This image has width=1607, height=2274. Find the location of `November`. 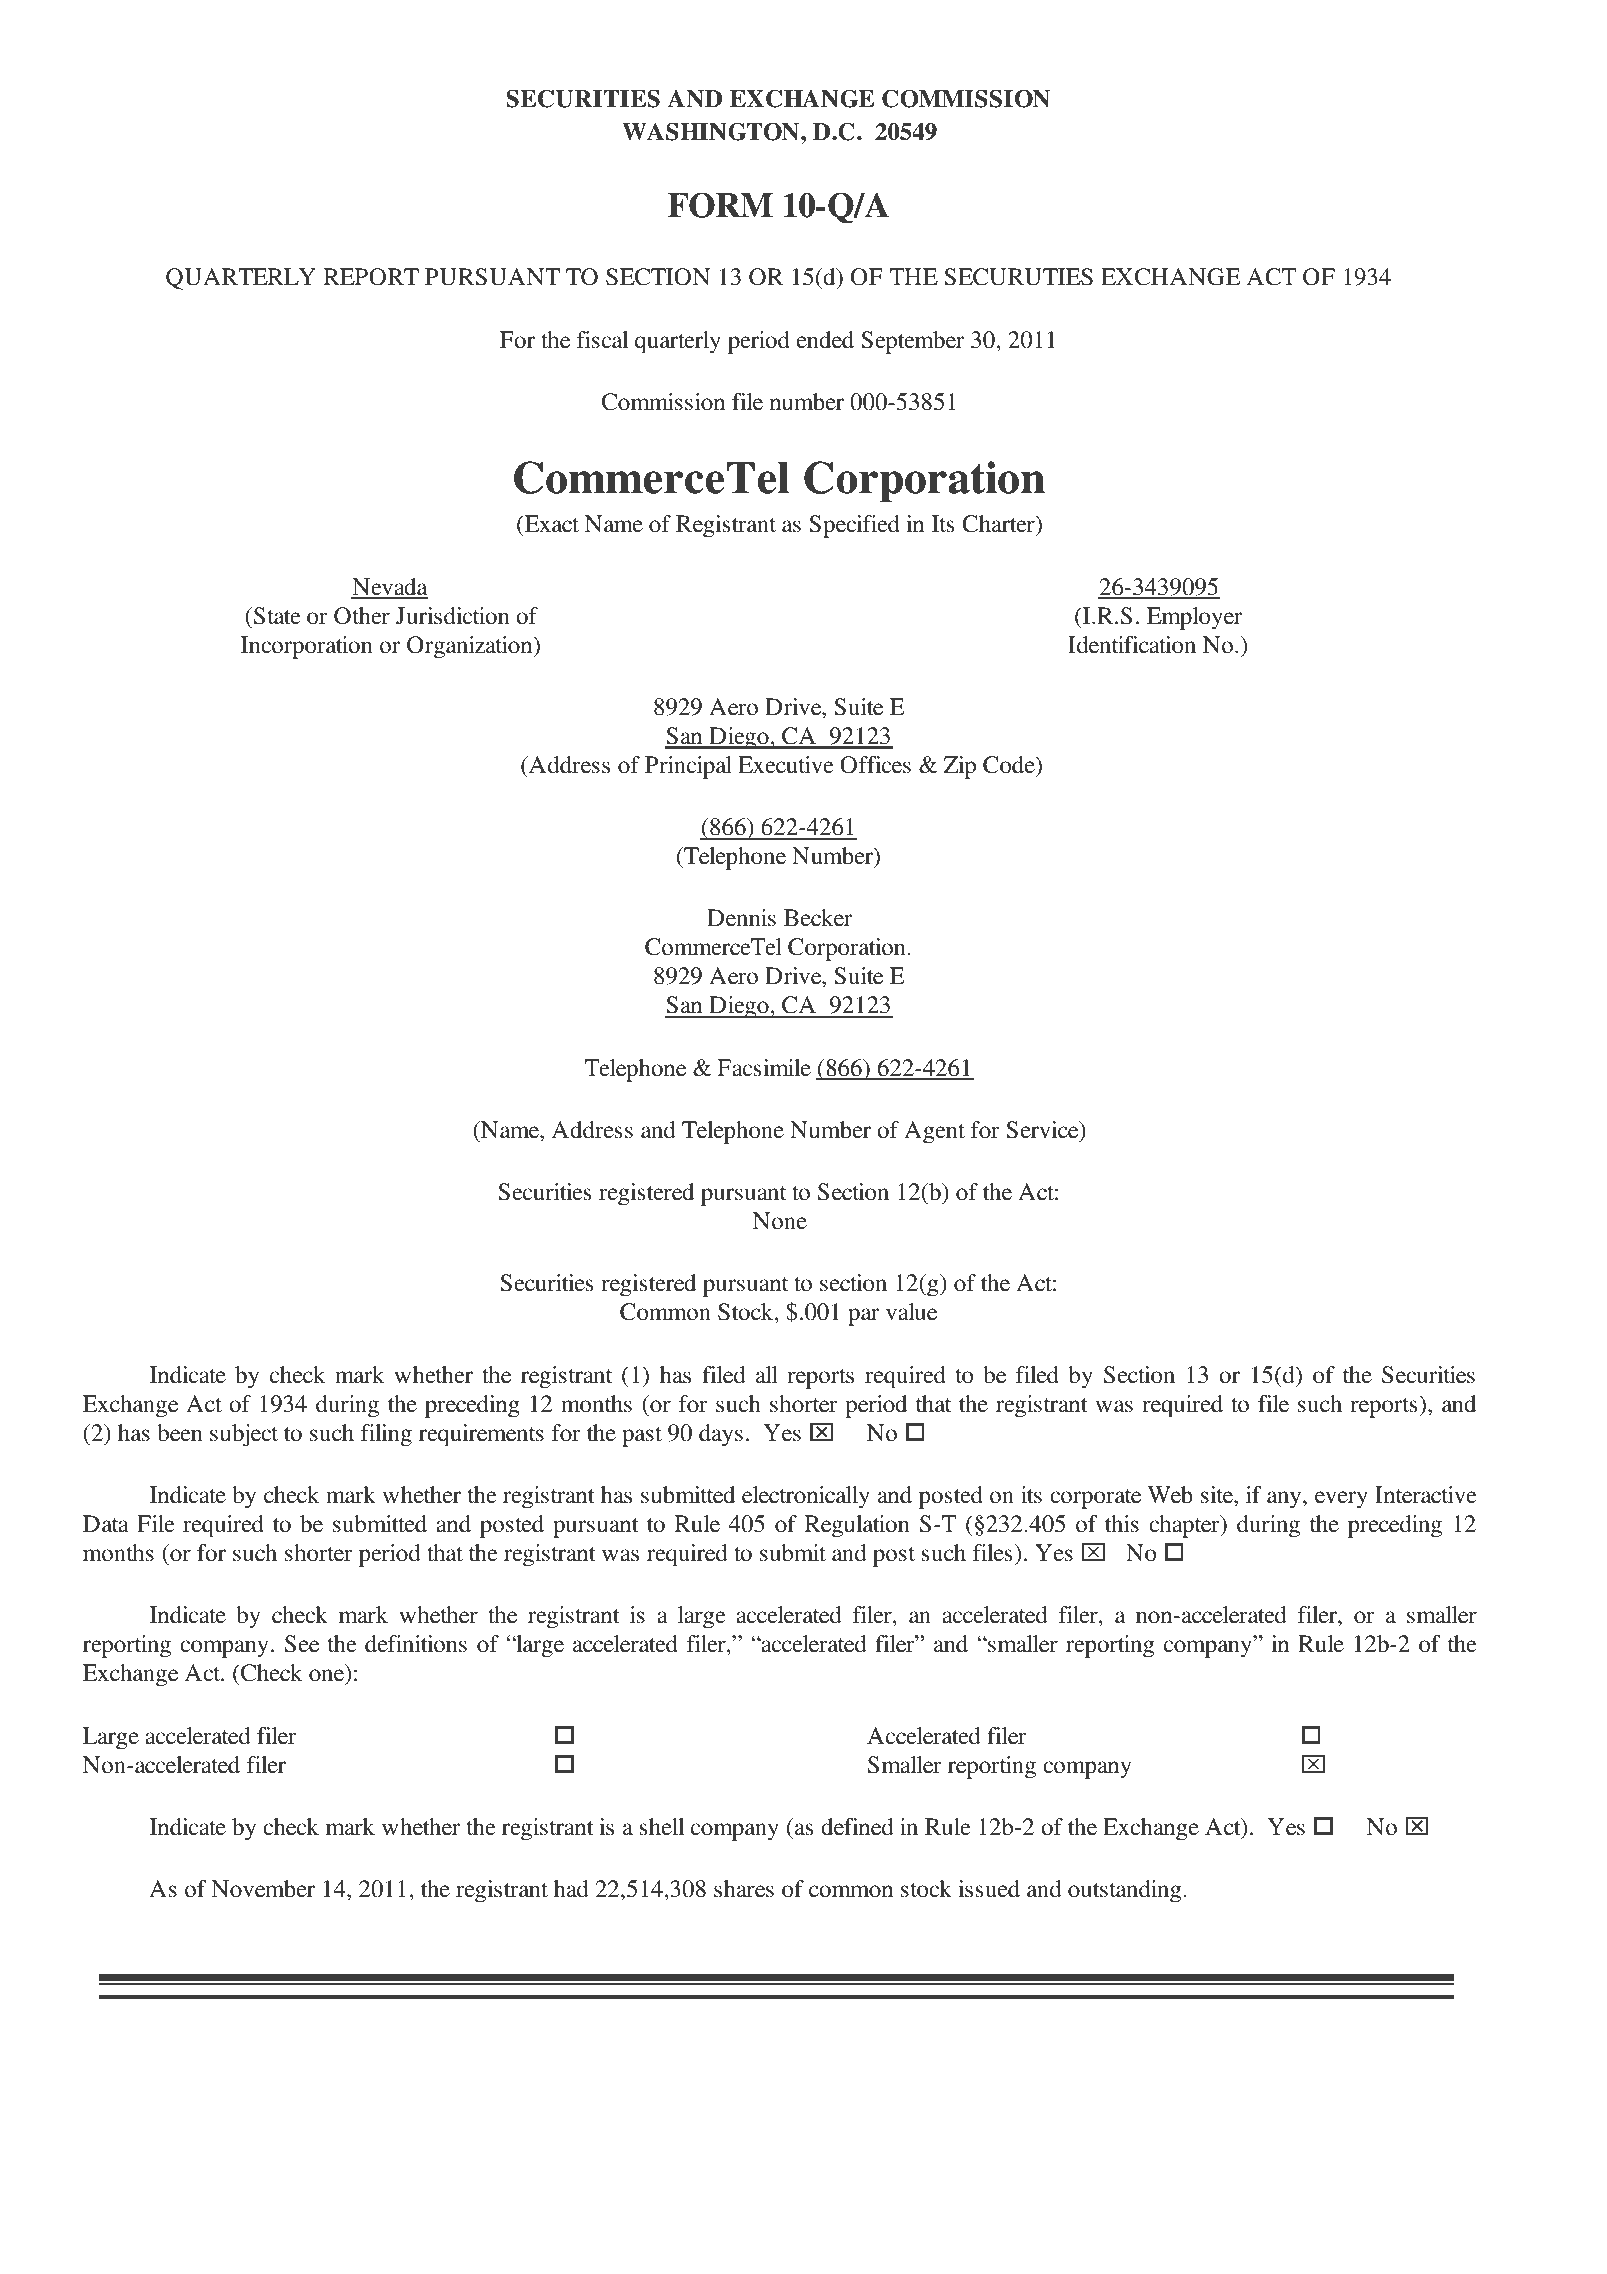

November is located at coordinates (263, 1889).
